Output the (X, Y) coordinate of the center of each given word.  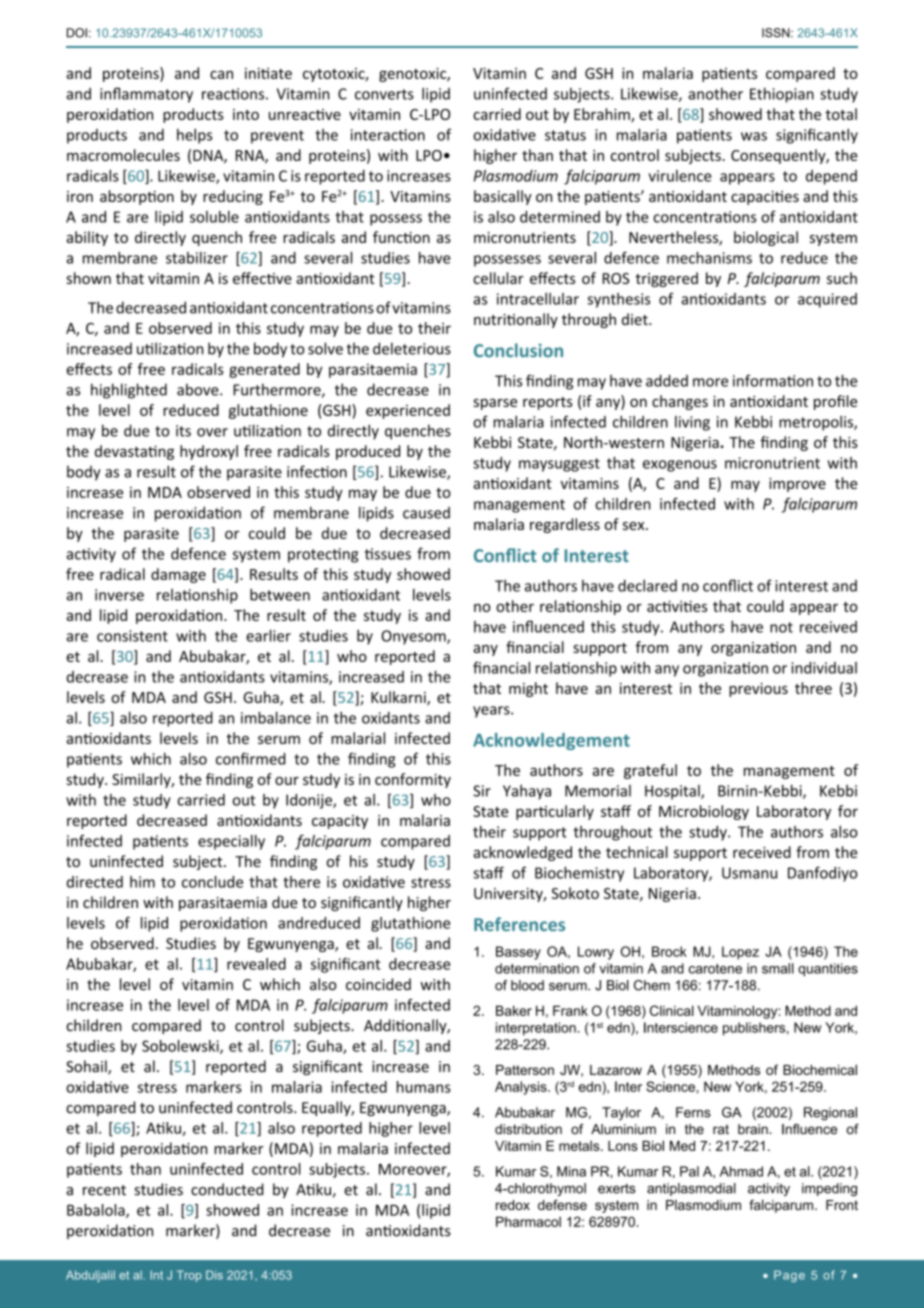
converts (384, 94)
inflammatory (146, 95)
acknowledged (522, 853)
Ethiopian (782, 95)
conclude (212, 882)
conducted (227, 1189)
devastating (134, 452)
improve (797, 485)
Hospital (673, 792)
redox (513, 1205)
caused (426, 513)
